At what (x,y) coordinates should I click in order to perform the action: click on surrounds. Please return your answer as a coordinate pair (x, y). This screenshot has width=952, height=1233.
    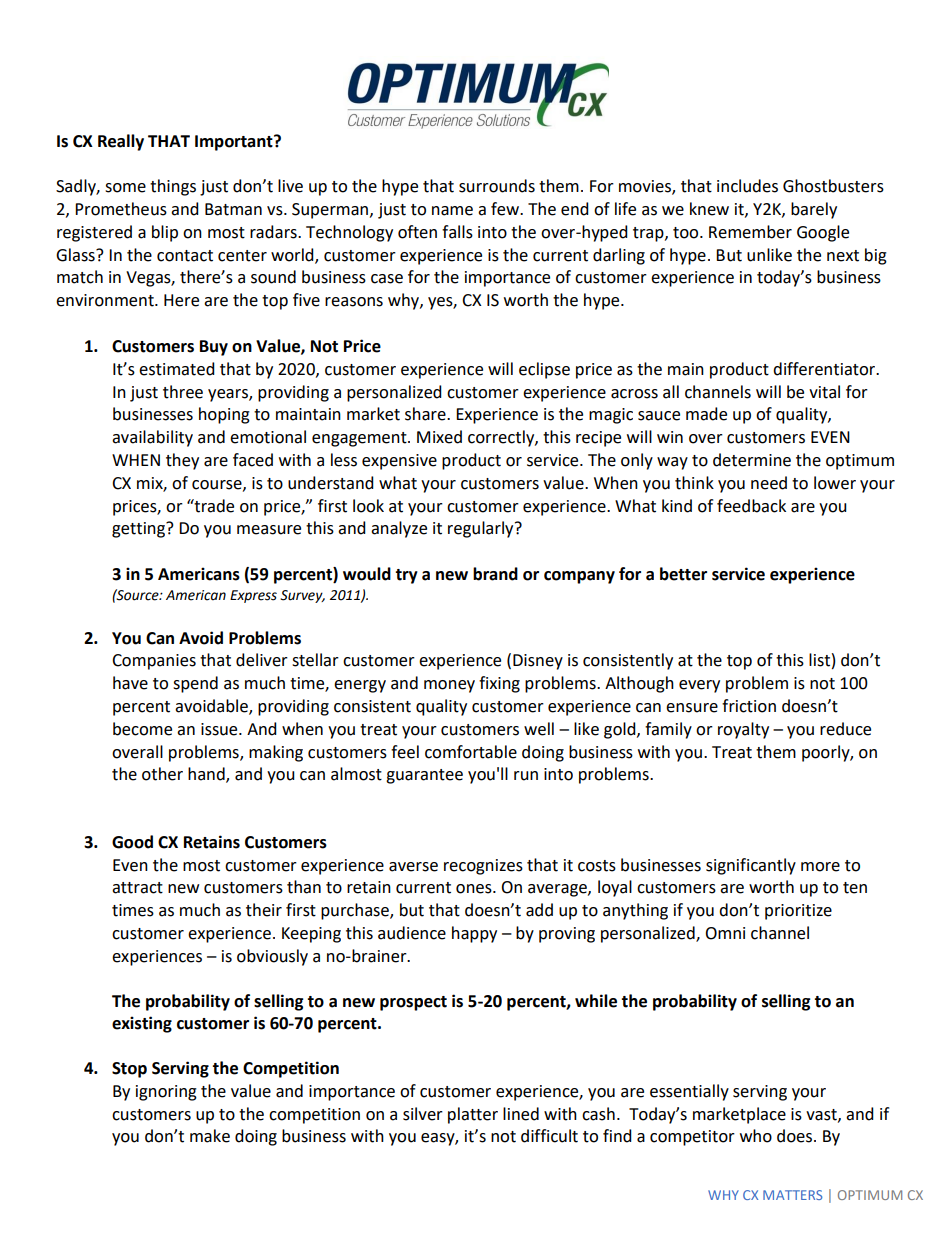
    Looking at the image, I should click on (497, 186).
